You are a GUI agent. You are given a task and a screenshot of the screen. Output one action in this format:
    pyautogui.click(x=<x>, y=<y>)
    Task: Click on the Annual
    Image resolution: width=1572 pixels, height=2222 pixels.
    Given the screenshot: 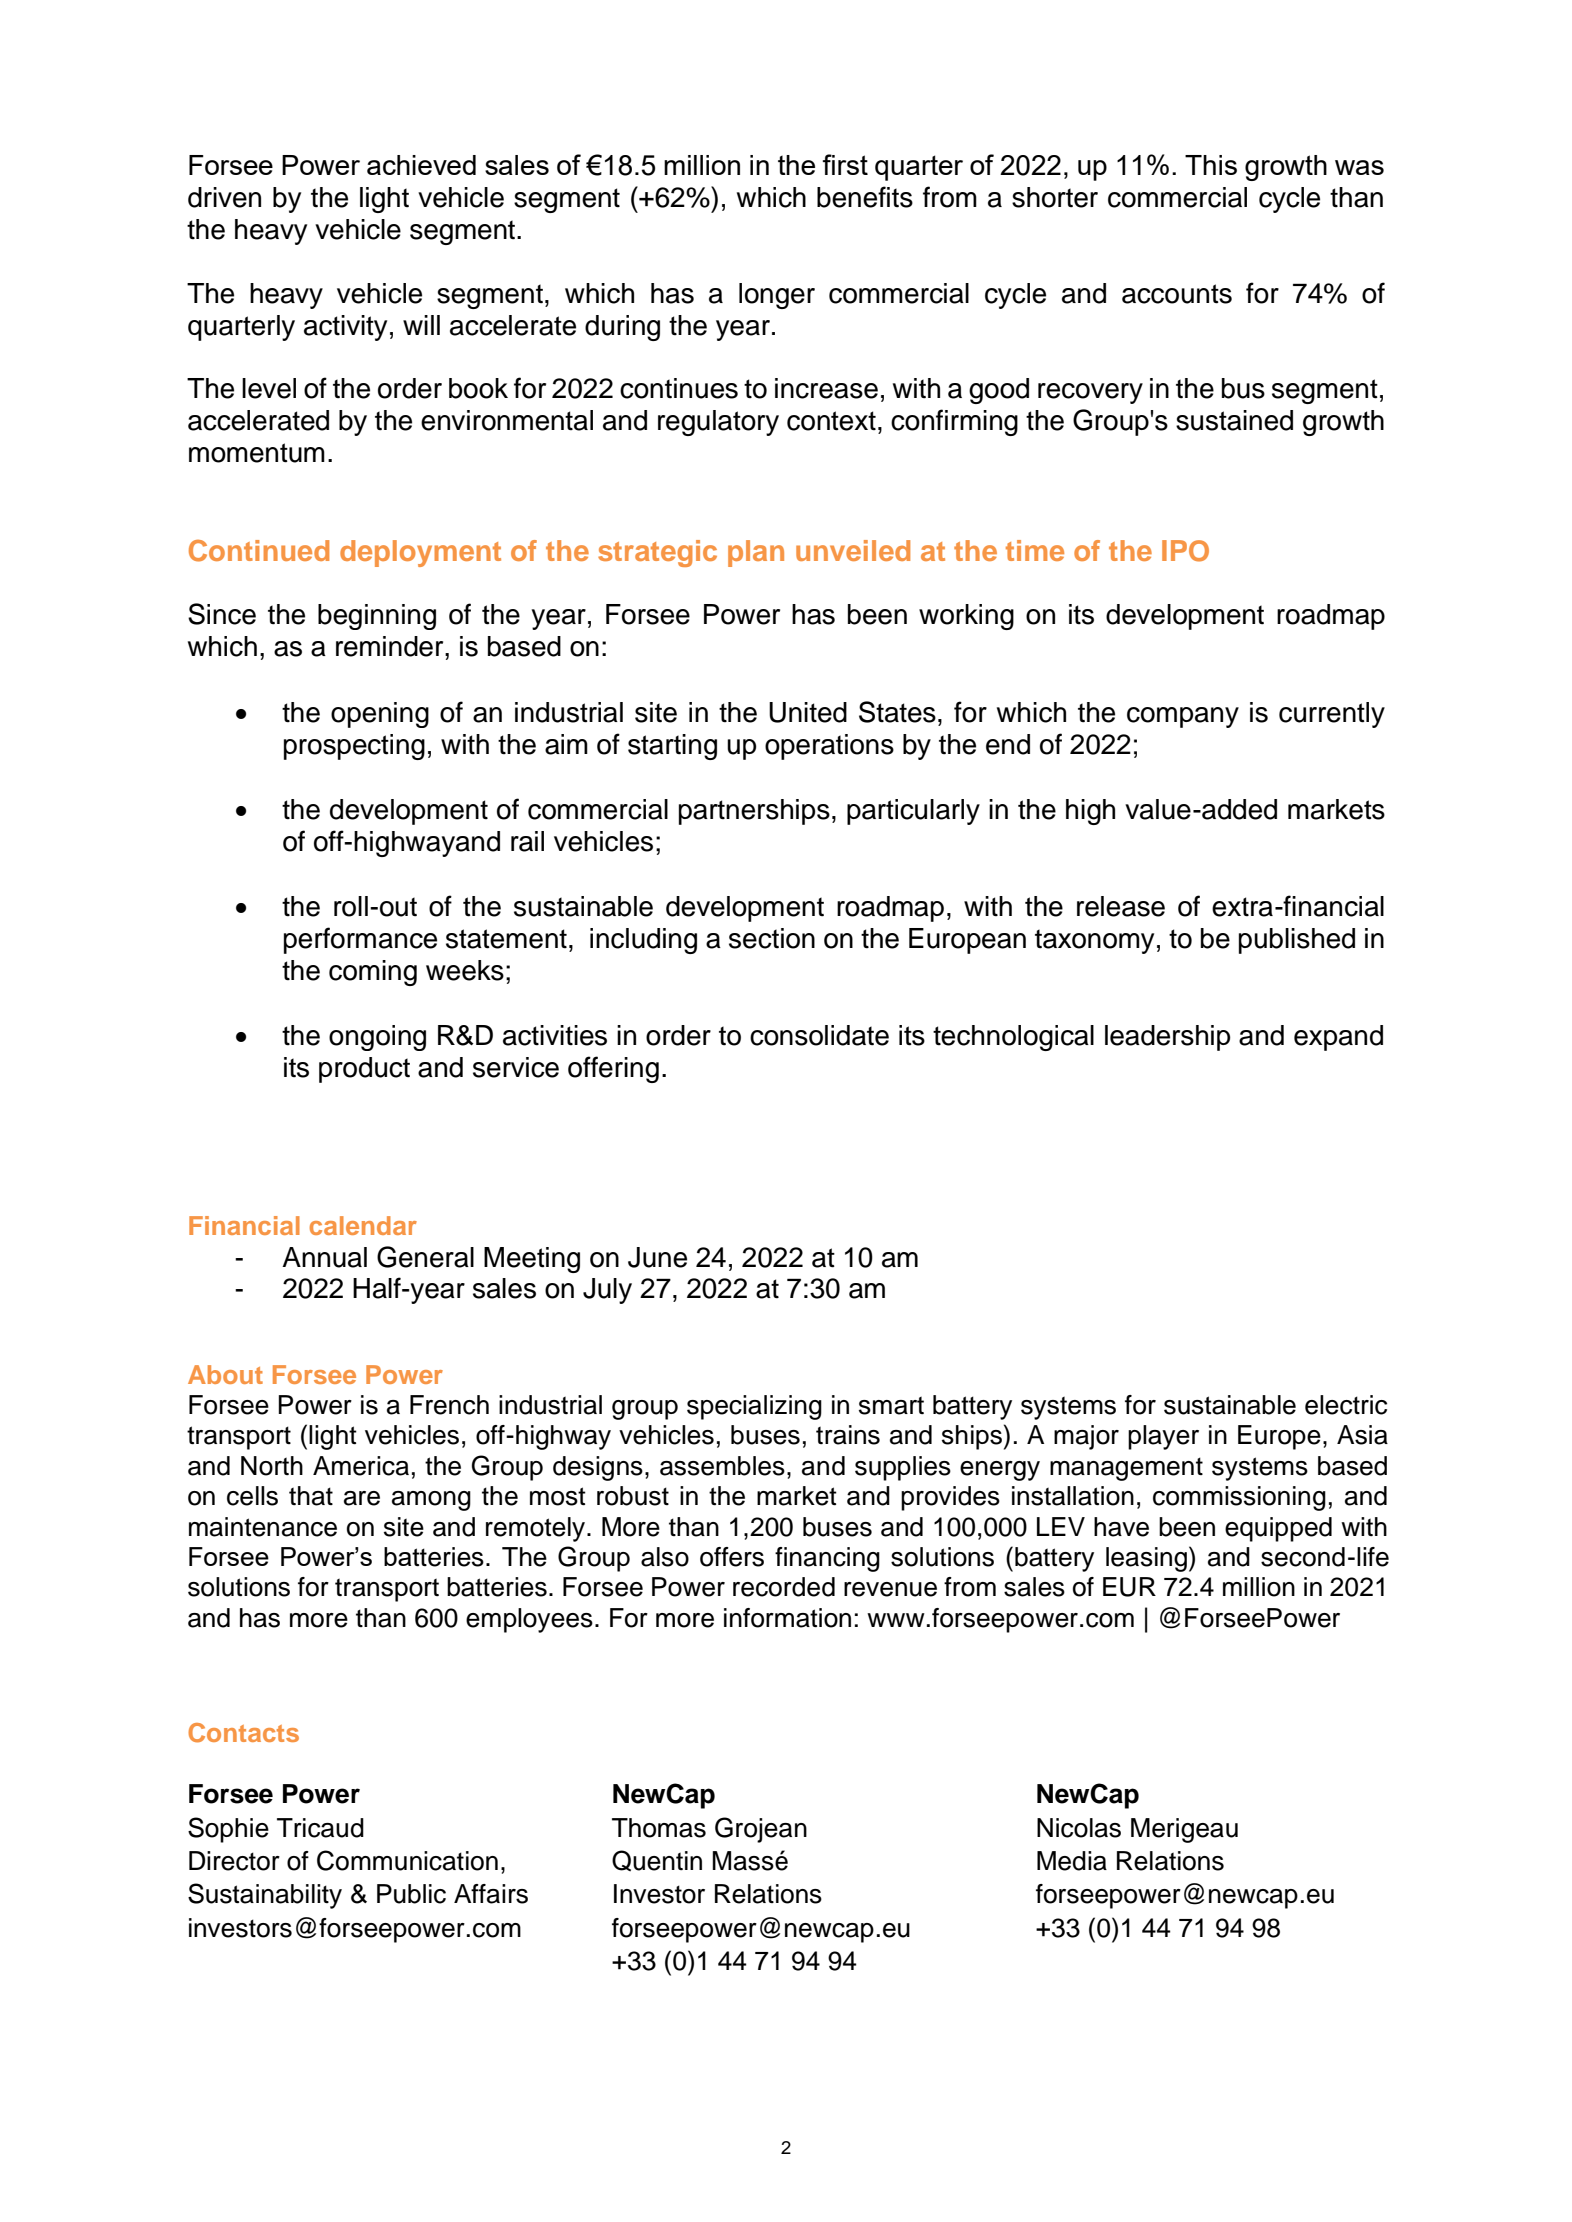 What is the action you would take?
    pyautogui.click(x=324, y=1257)
